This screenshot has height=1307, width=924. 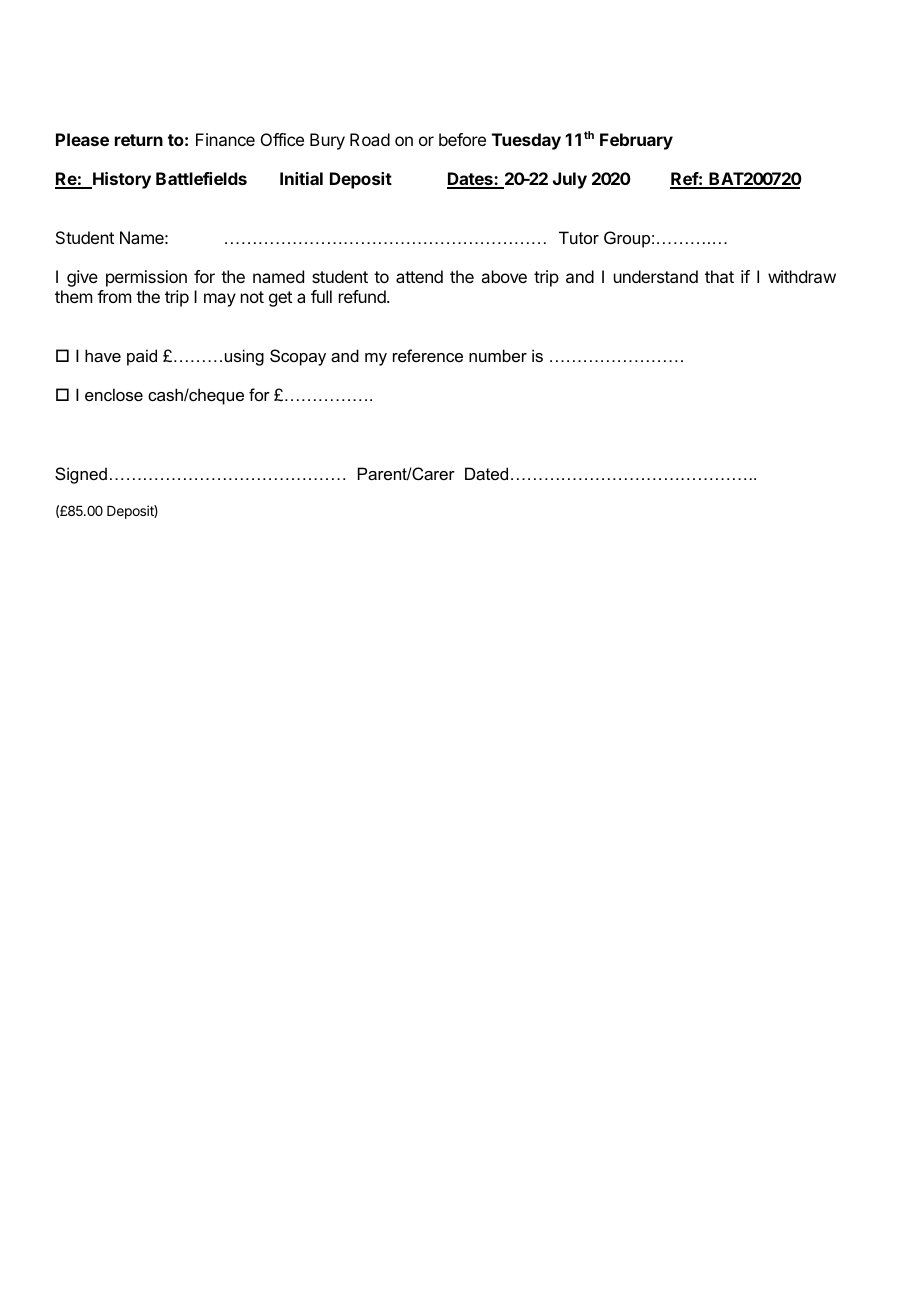 I want to click on that, so click(x=719, y=276).
